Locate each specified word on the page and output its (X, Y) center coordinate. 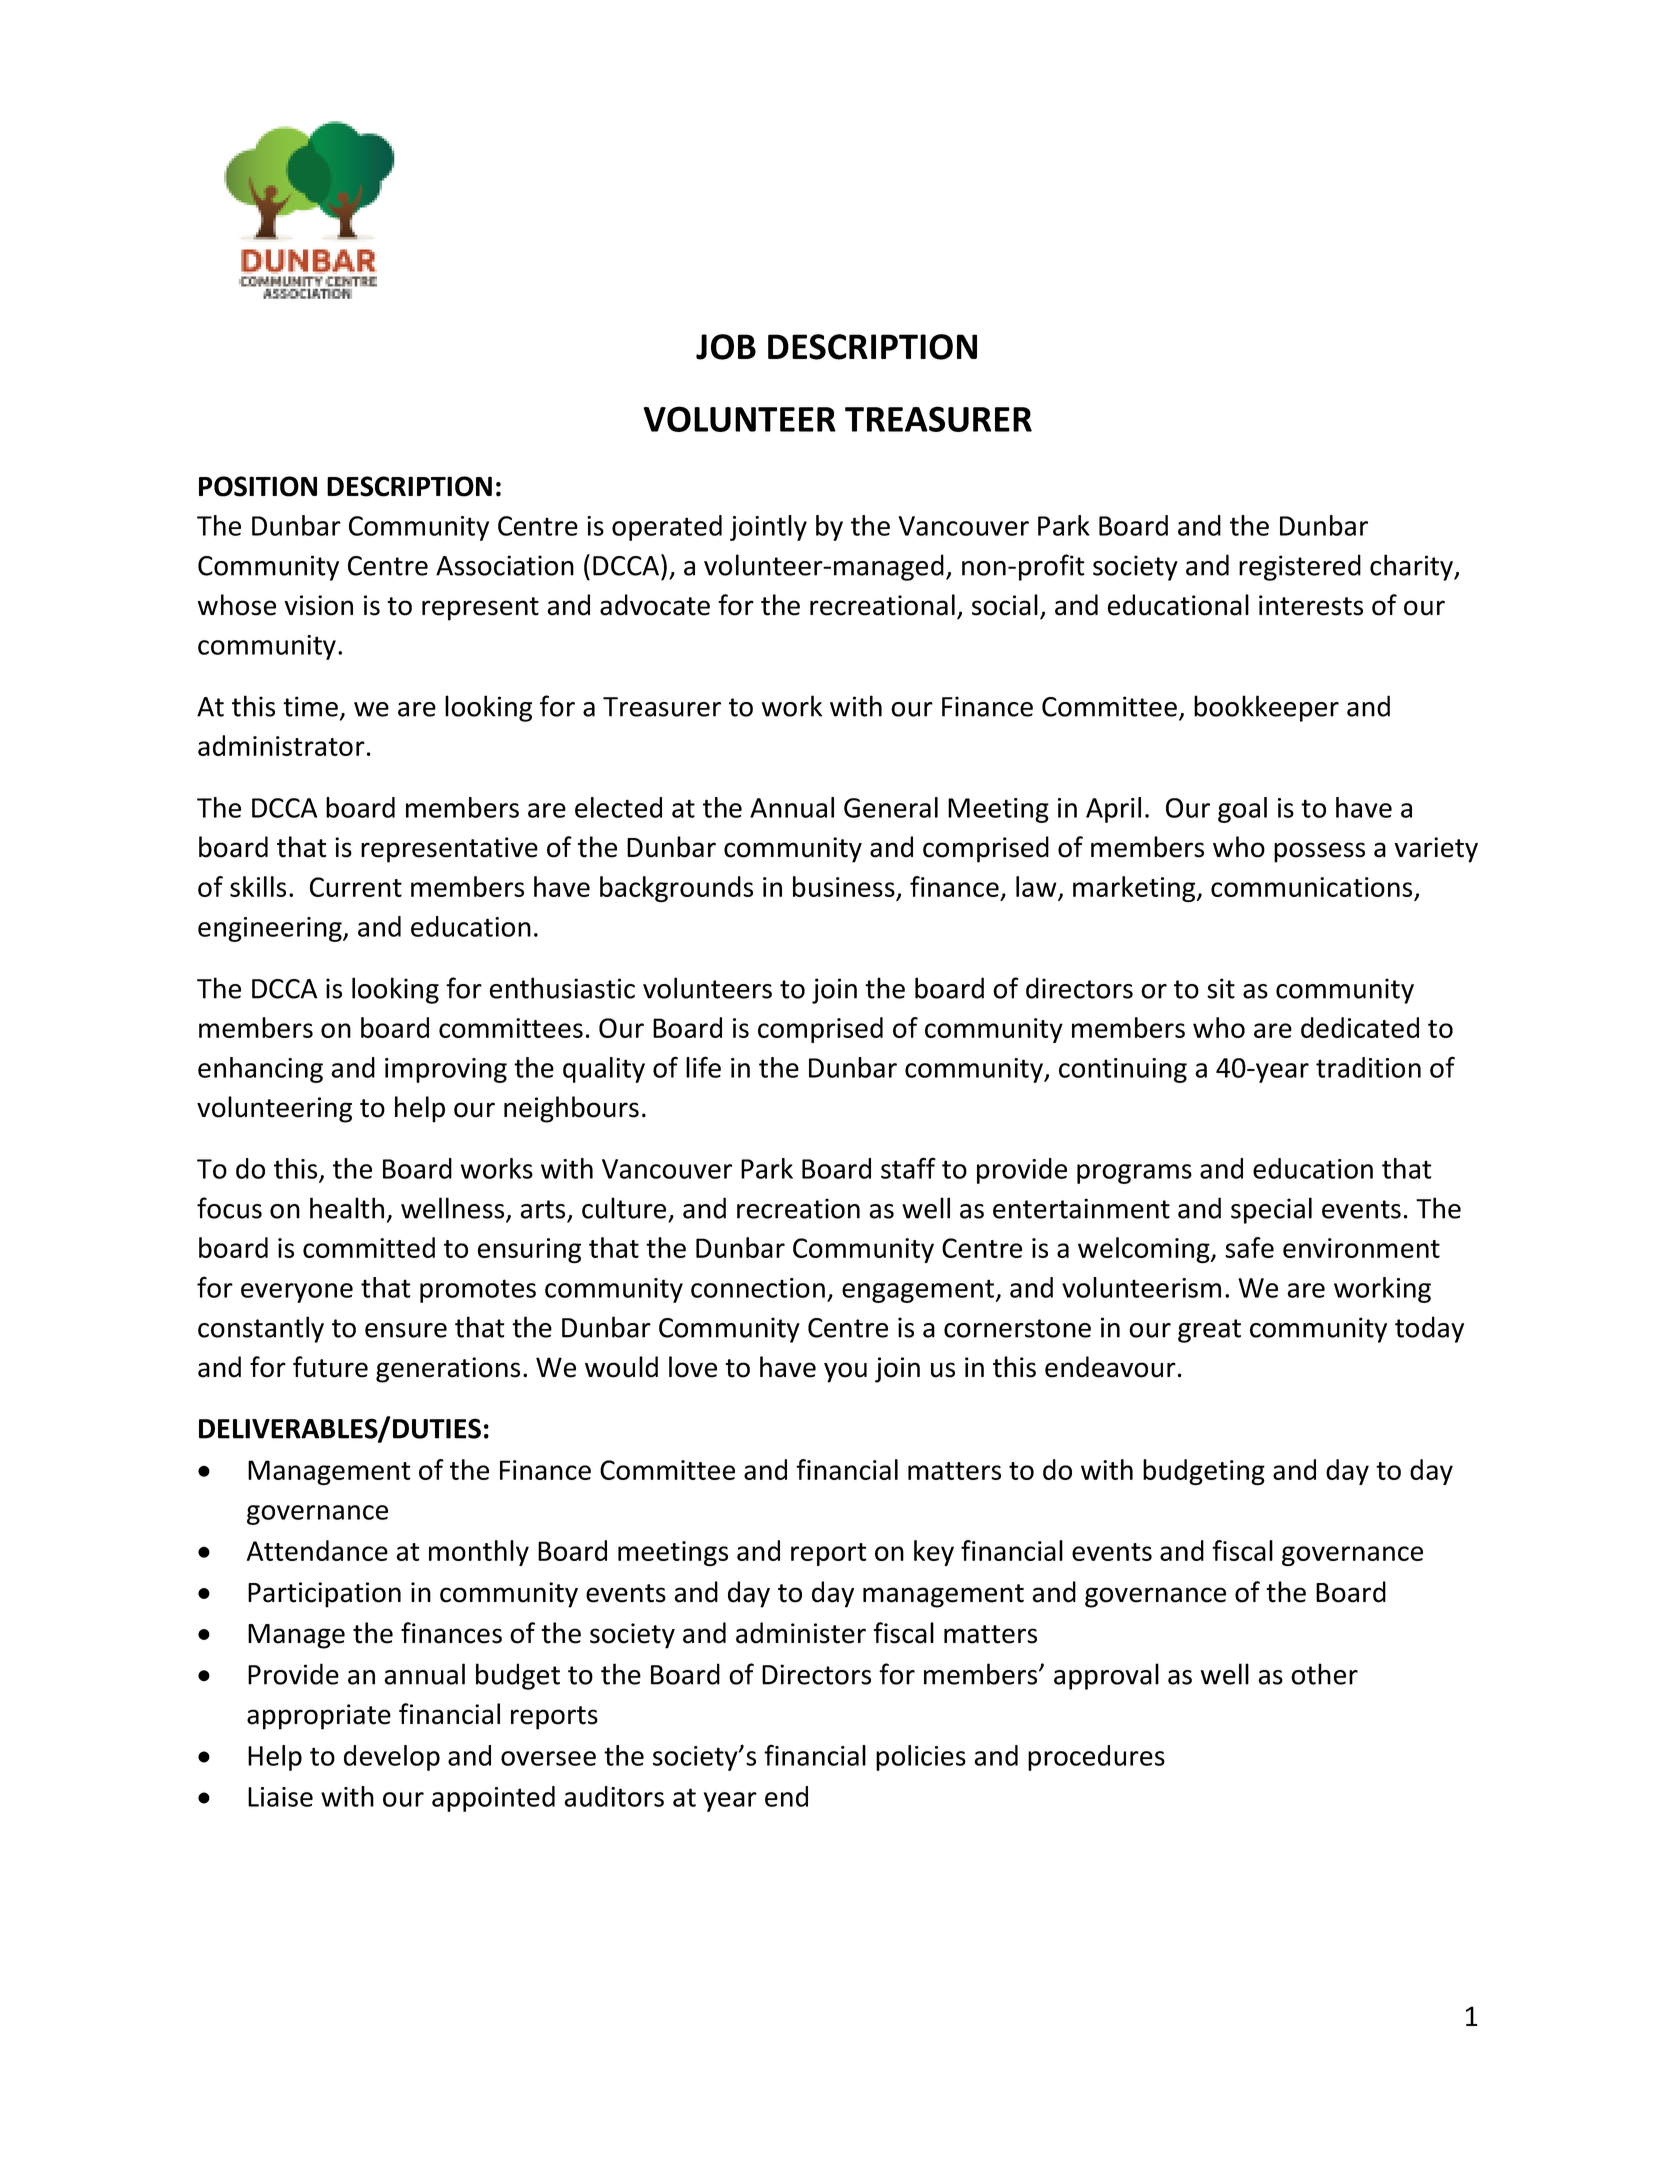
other (1324, 1674)
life (703, 1067)
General (891, 807)
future (330, 1367)
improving (446, 1070)
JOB (726, 347)
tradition (1368, 1067)
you (845, 1372)
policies (921, 1758)
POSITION (258, 486)
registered (1300, 567)
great (1209, 1331)
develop (392, 1758)
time (310, 706)
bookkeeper (1266, 708)
